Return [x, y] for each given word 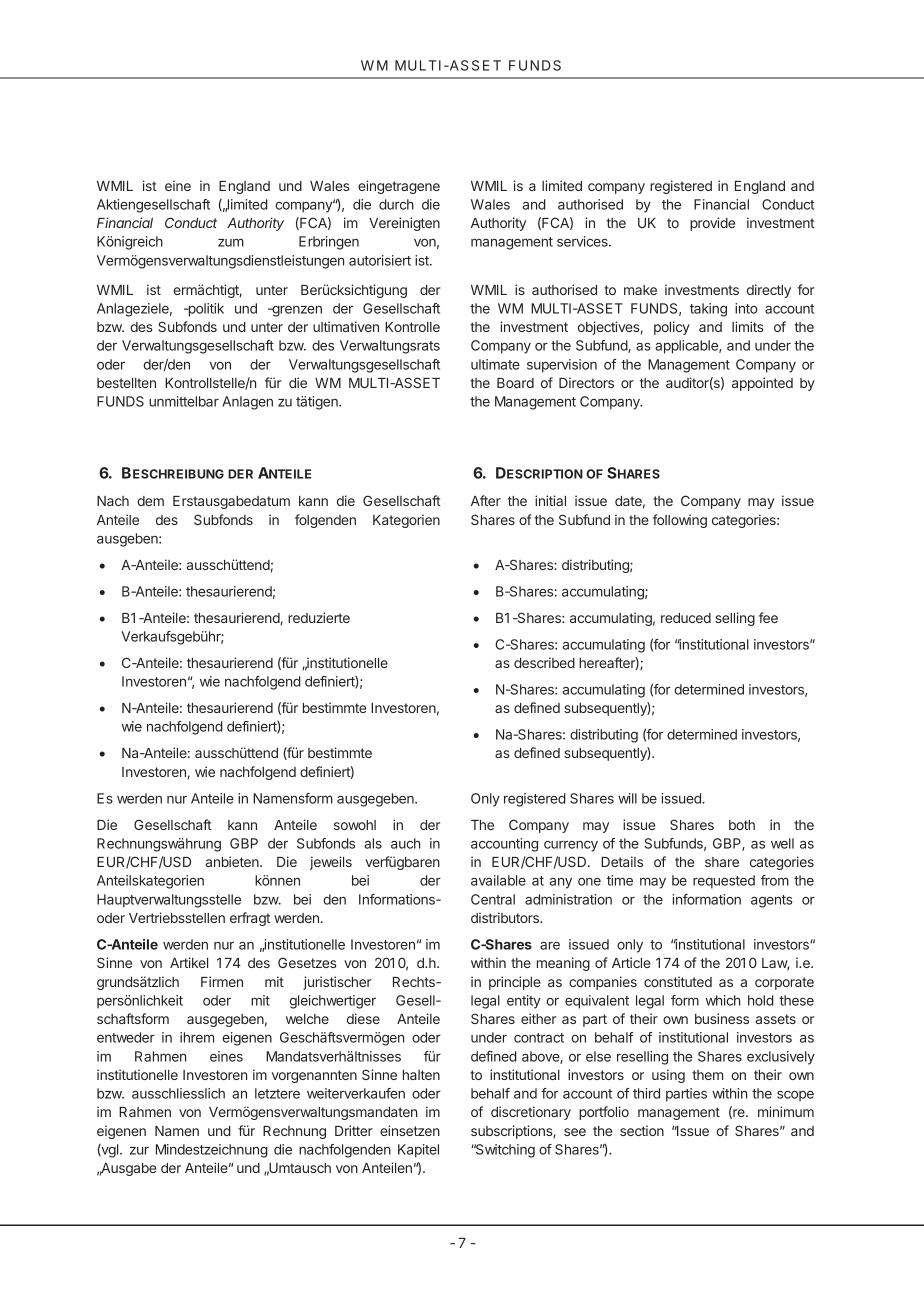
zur [139, 1151]
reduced [686, 618]
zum [231, 242]
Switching [504, 1151]
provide [712, 224]
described [544, 662]
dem [150, 501]
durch [396, 204]
